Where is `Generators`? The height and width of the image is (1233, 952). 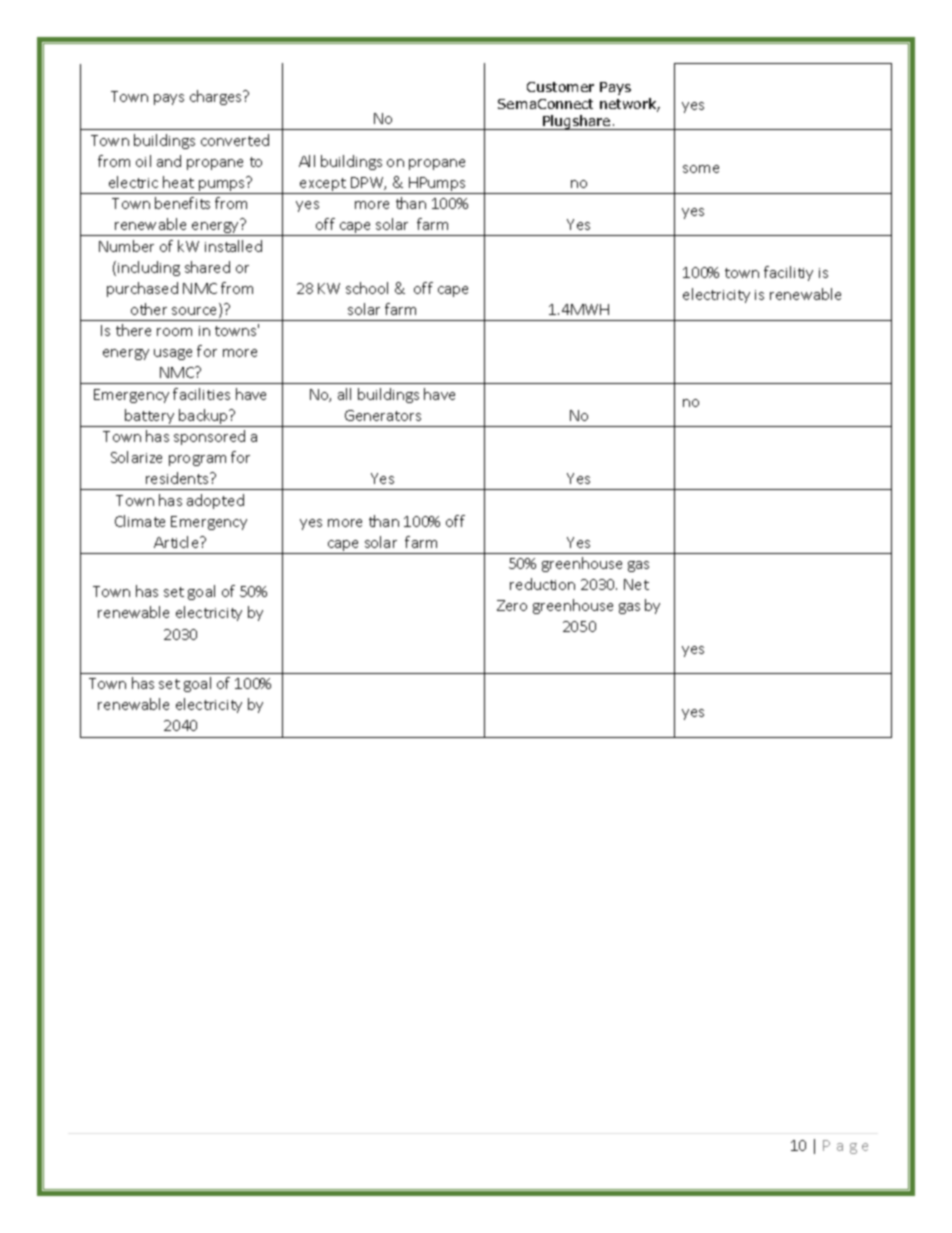 Generators is located at coordinates (383, 415).
